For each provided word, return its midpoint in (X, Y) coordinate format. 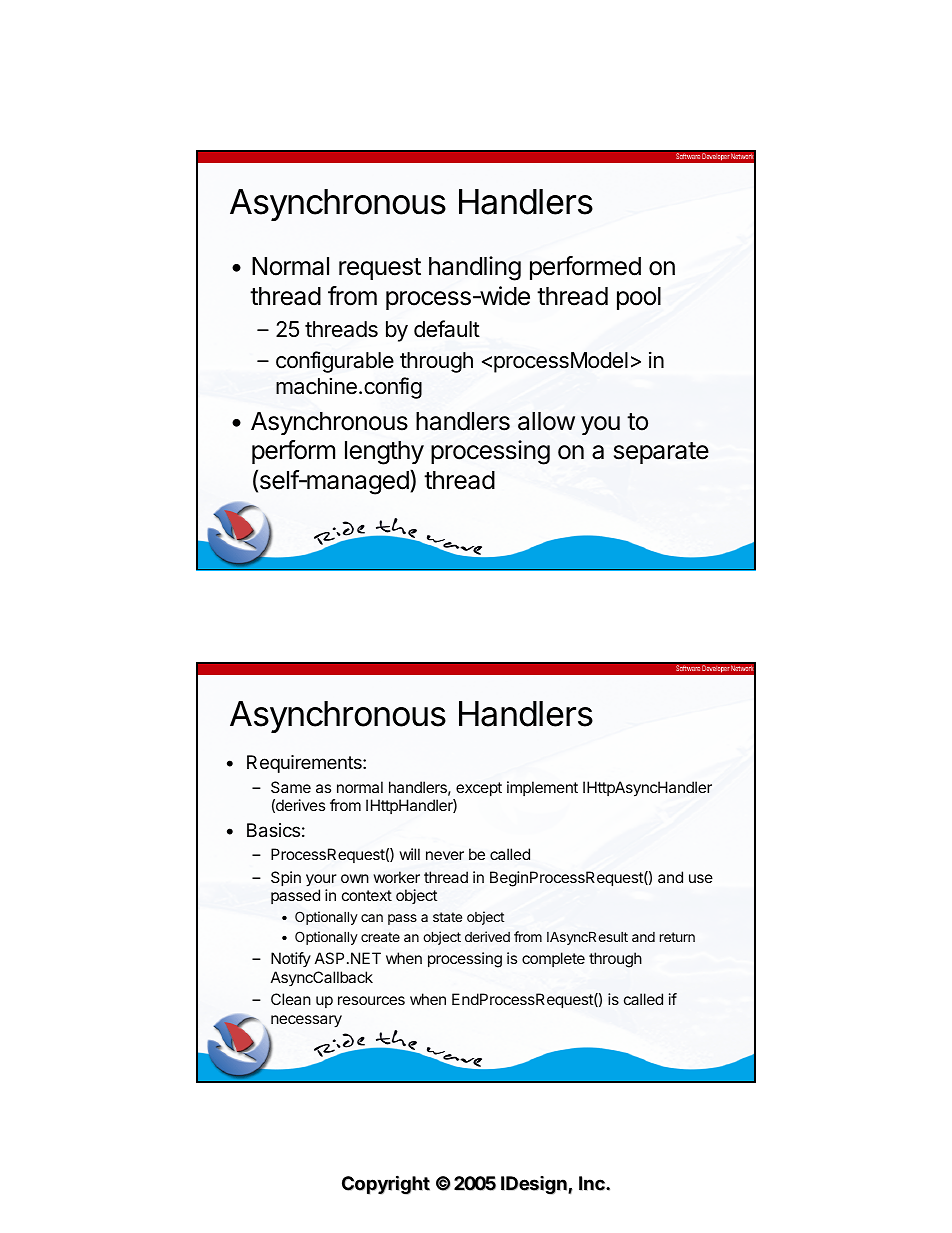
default (447, 329)
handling (475, 268)
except (479, 789)
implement (542, 788)
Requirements (305, 764)
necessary (306, 1021)
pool (639, 298)
